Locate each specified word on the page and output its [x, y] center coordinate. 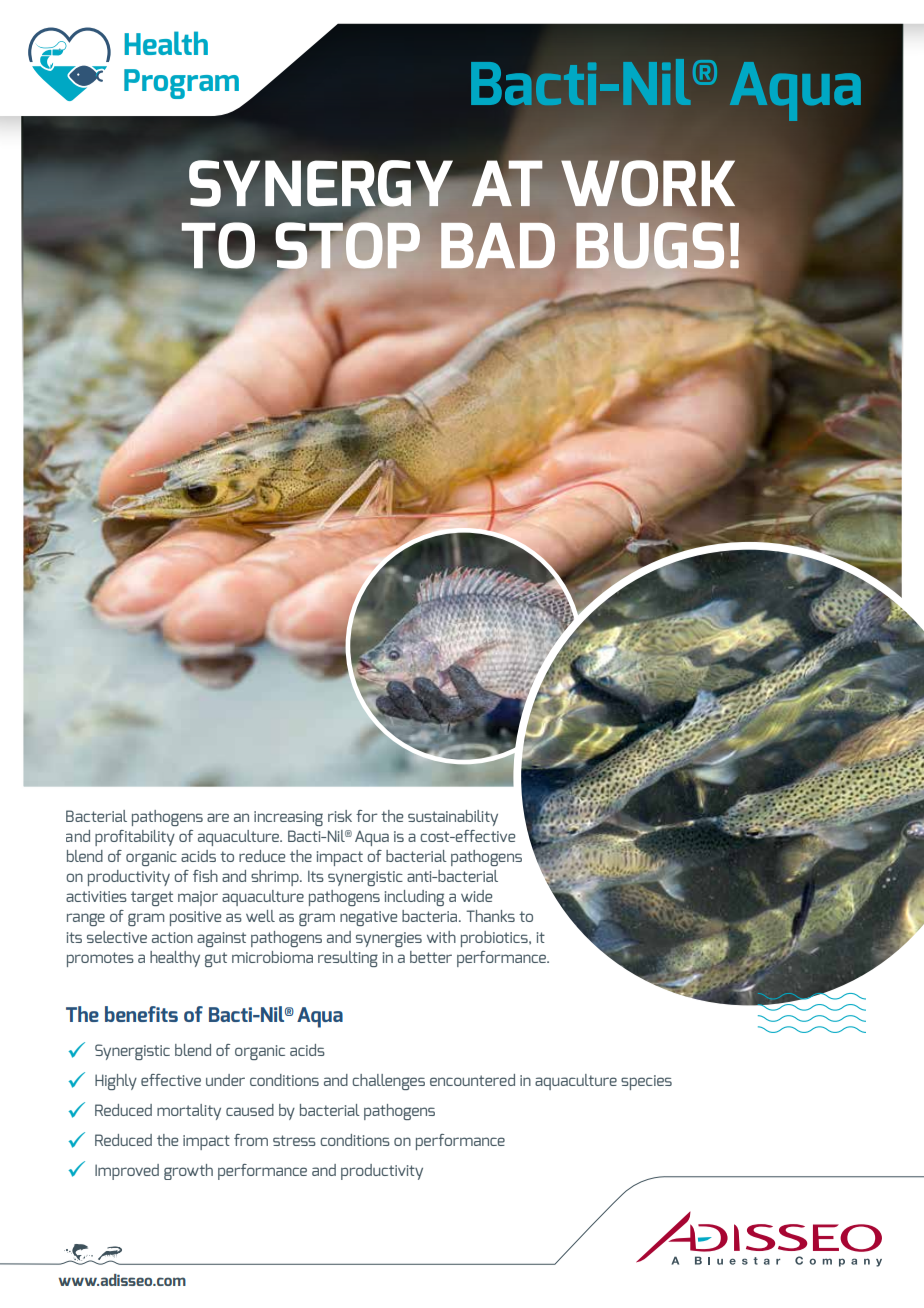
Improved [127, 1172]
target [152, 898]
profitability [135, 838]
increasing [288, 818]
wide [477, 896]
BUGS [650, 245]
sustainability [453, 818]
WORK [648, 183]
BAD [498, 245]
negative [369, 918]
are [218, 817]
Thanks [490, 916]
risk [340, 816]
